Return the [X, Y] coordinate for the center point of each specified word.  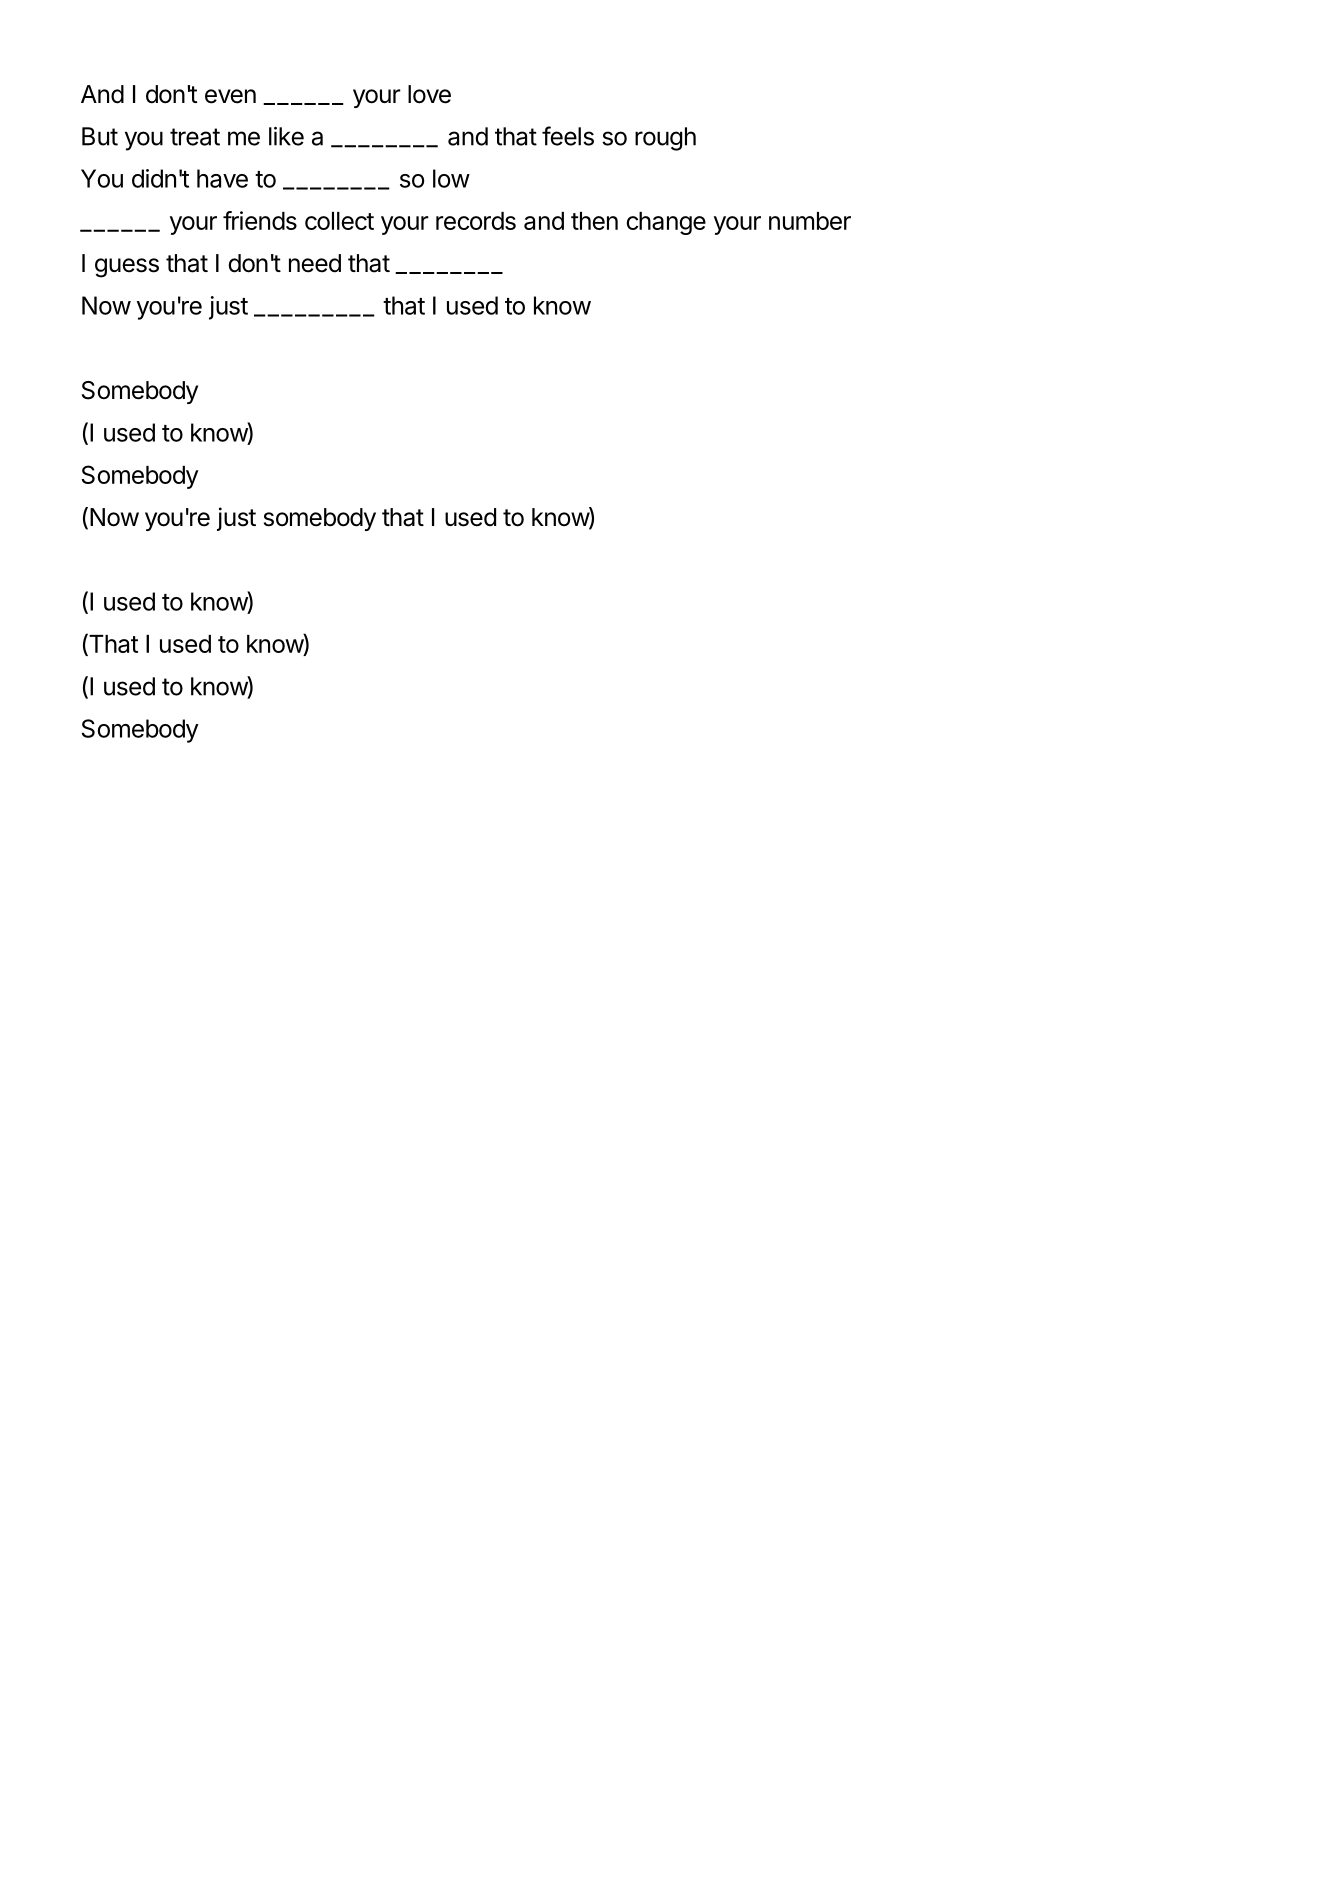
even [230, 96]
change [666, 223]
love [429, 94]
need [315, 263]
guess [127, 268]
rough [665, 139]
